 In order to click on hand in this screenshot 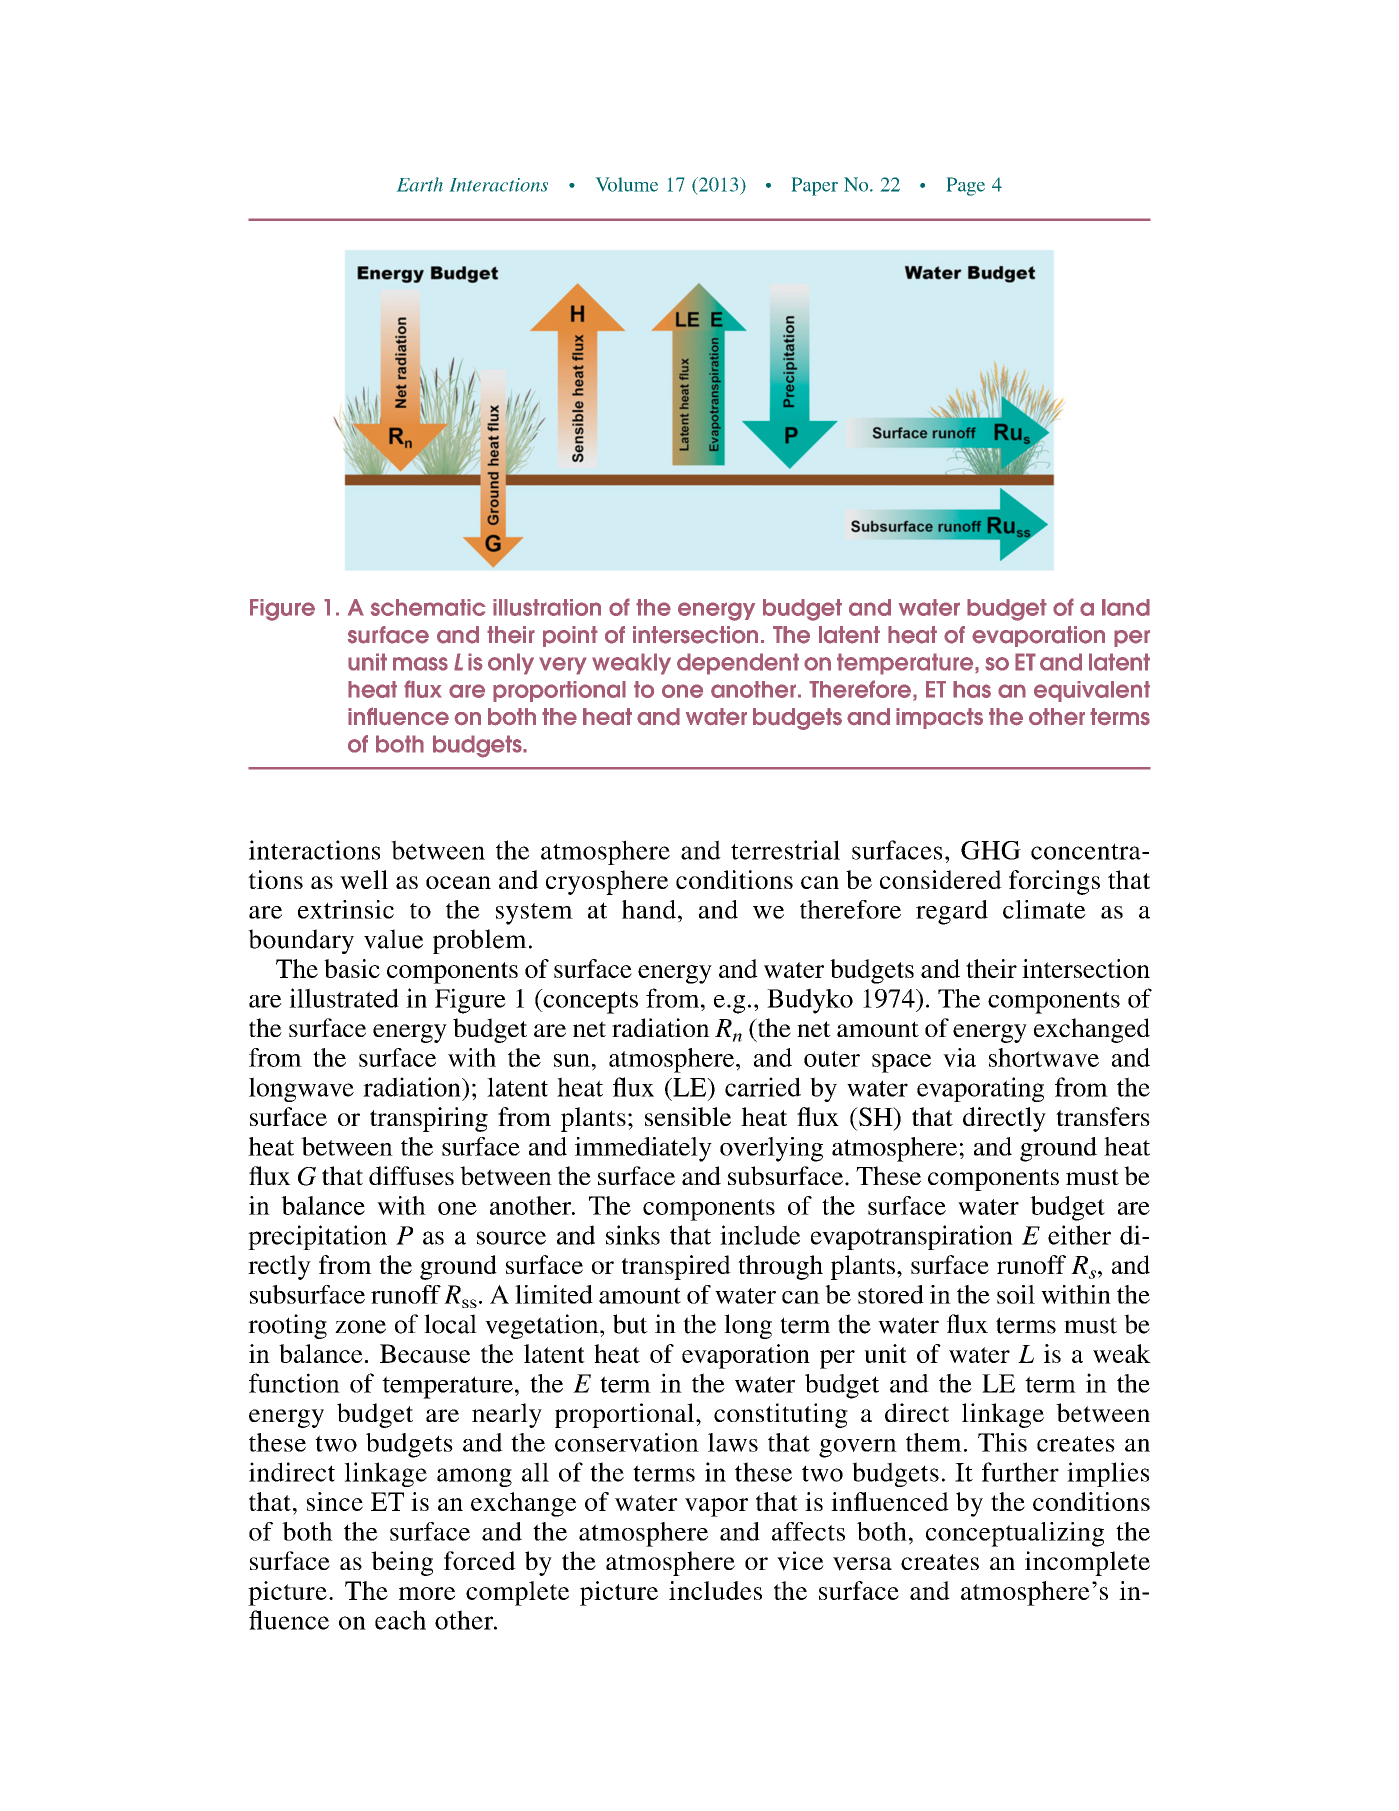, I will do `click(649, 909)`.
